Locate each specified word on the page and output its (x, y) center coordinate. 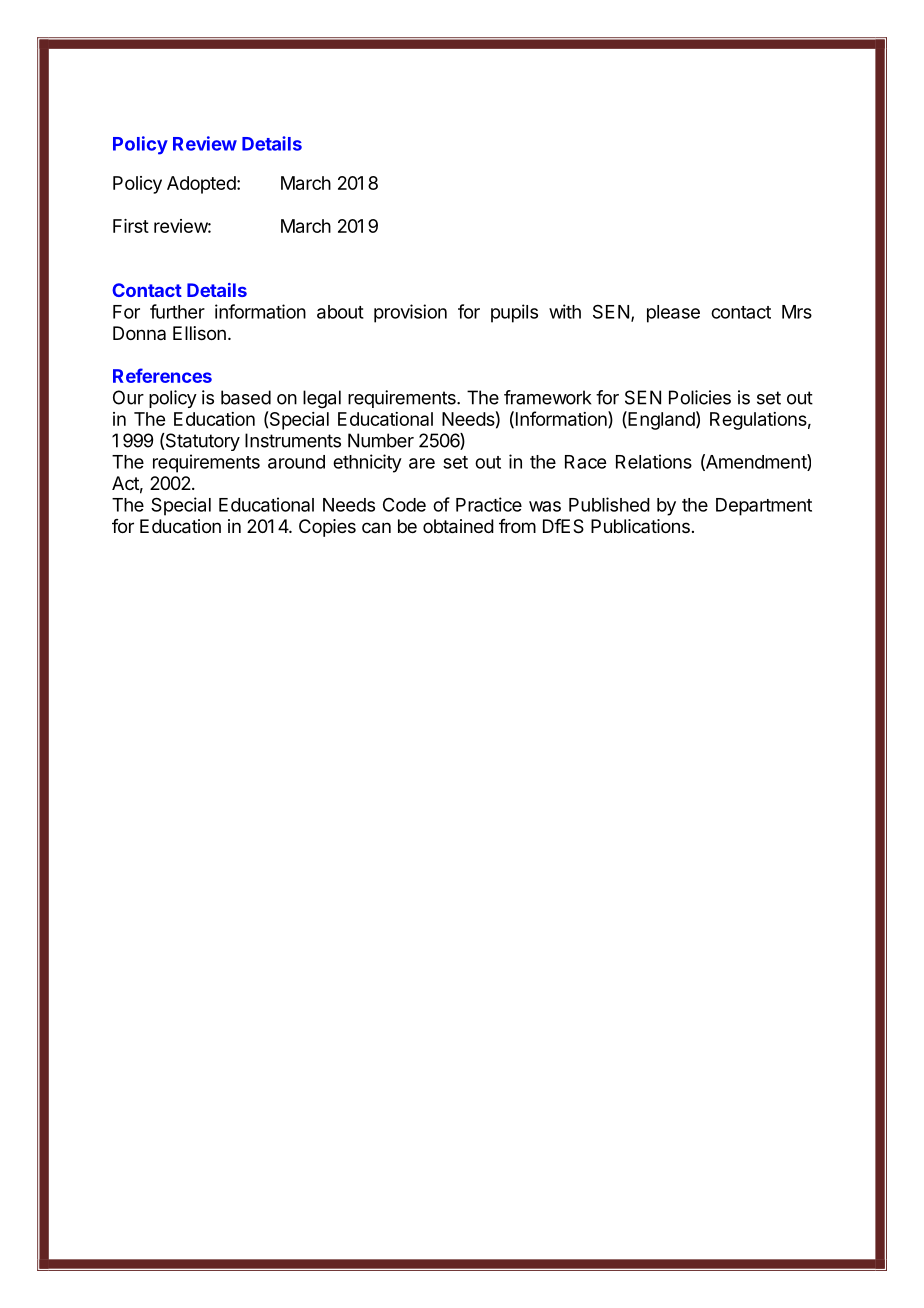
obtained (458, 526)
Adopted (201, 185)
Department (764, 507)
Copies (327, 528)
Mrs (797, 312)
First (131, 226)
